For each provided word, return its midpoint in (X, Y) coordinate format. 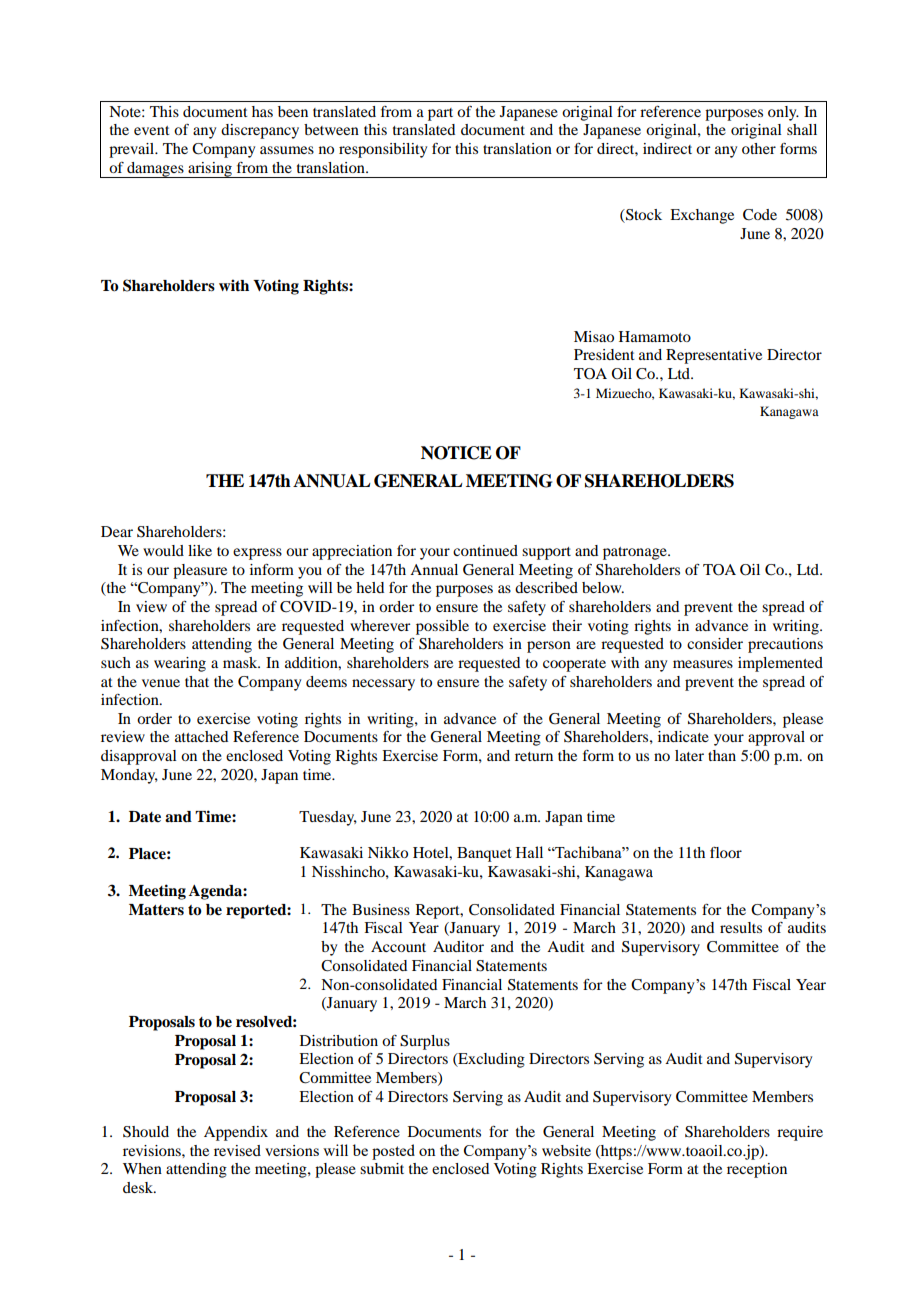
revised (237, 1150)
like (200, 550)
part (440, 114)
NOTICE (456, 453)
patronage (636, 553)
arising (210, 170)
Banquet (484, 854)
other (759, 148)
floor (726, 852)
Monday (129, 776)
